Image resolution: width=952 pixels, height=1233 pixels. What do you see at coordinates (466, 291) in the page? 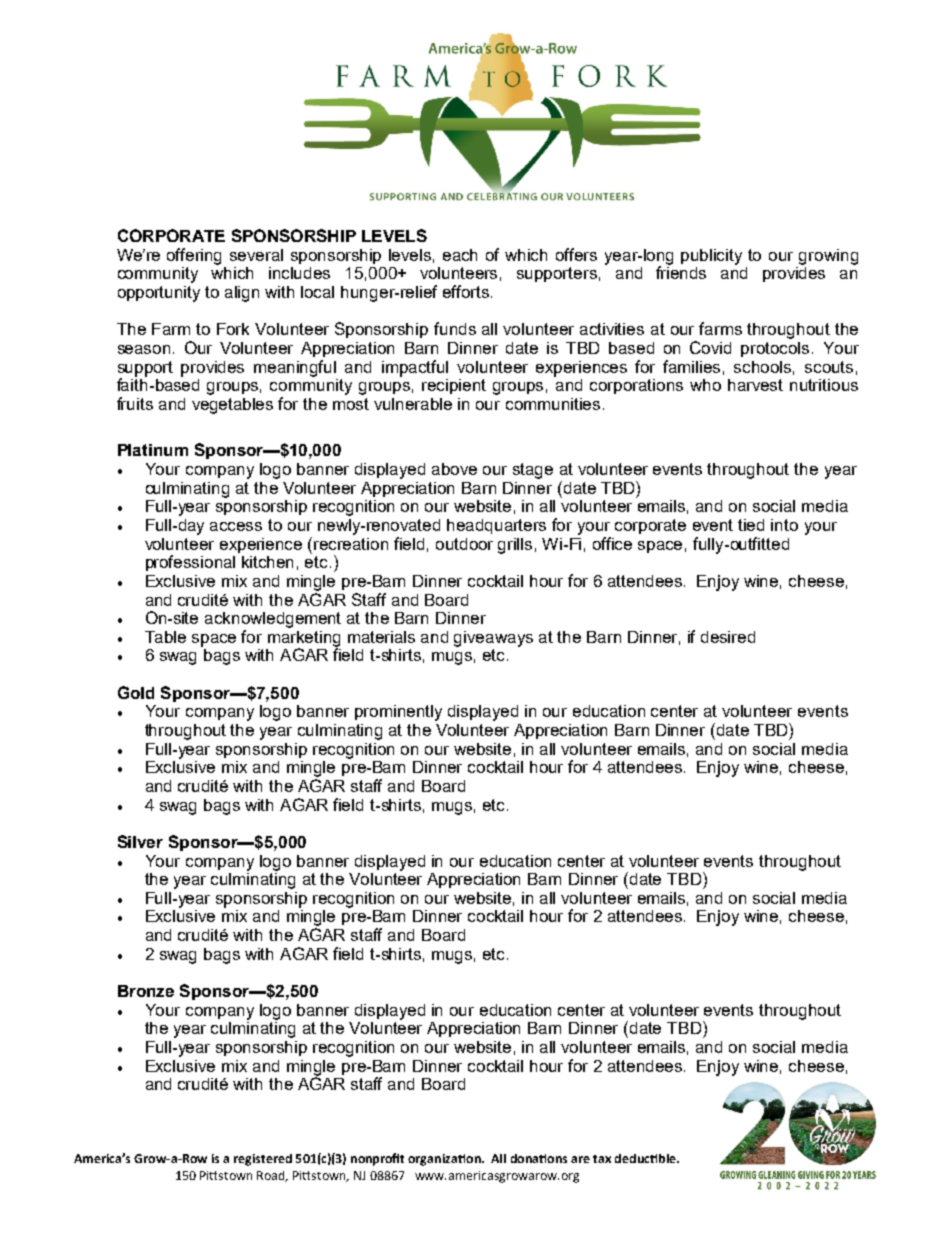
I see `efforts` at bounding box center [466, 291].
